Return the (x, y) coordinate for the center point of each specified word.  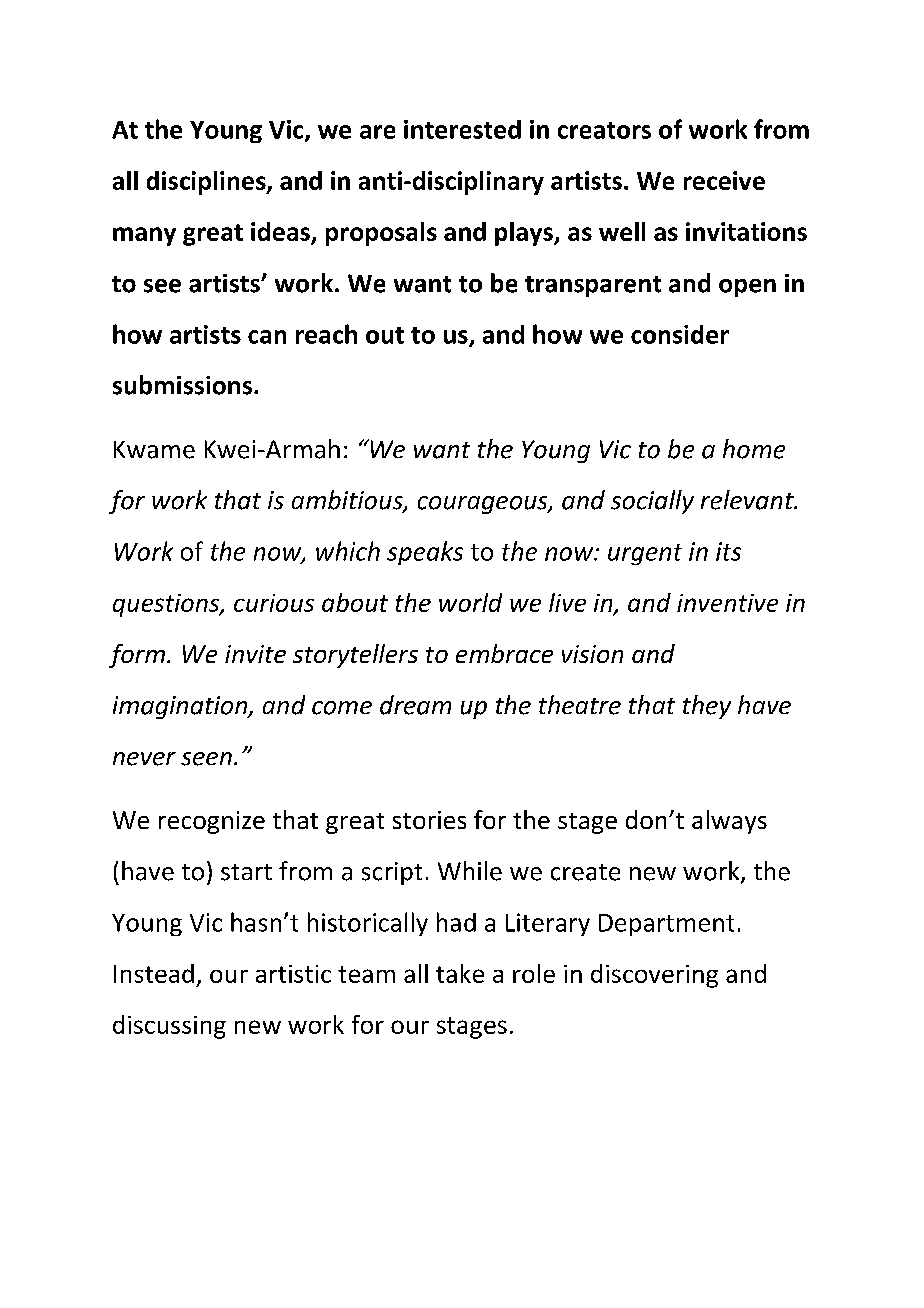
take (460, 973)
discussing (169, 1027)
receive (724, 180)
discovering (654, 976)
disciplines (207, 183)
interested (462, 129)
